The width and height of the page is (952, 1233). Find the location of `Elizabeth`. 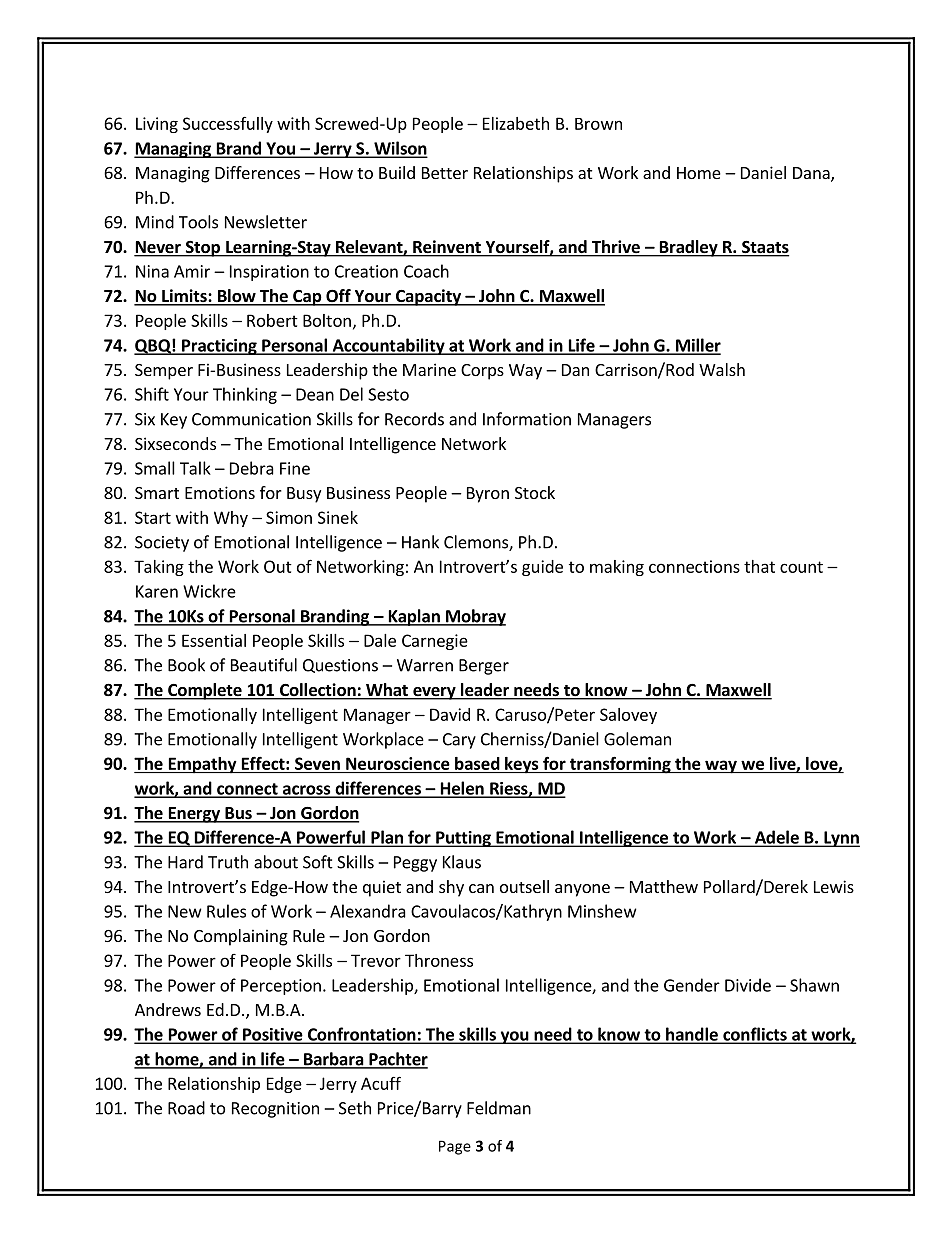

Elizabeth is located at coordinates (516, 123).
